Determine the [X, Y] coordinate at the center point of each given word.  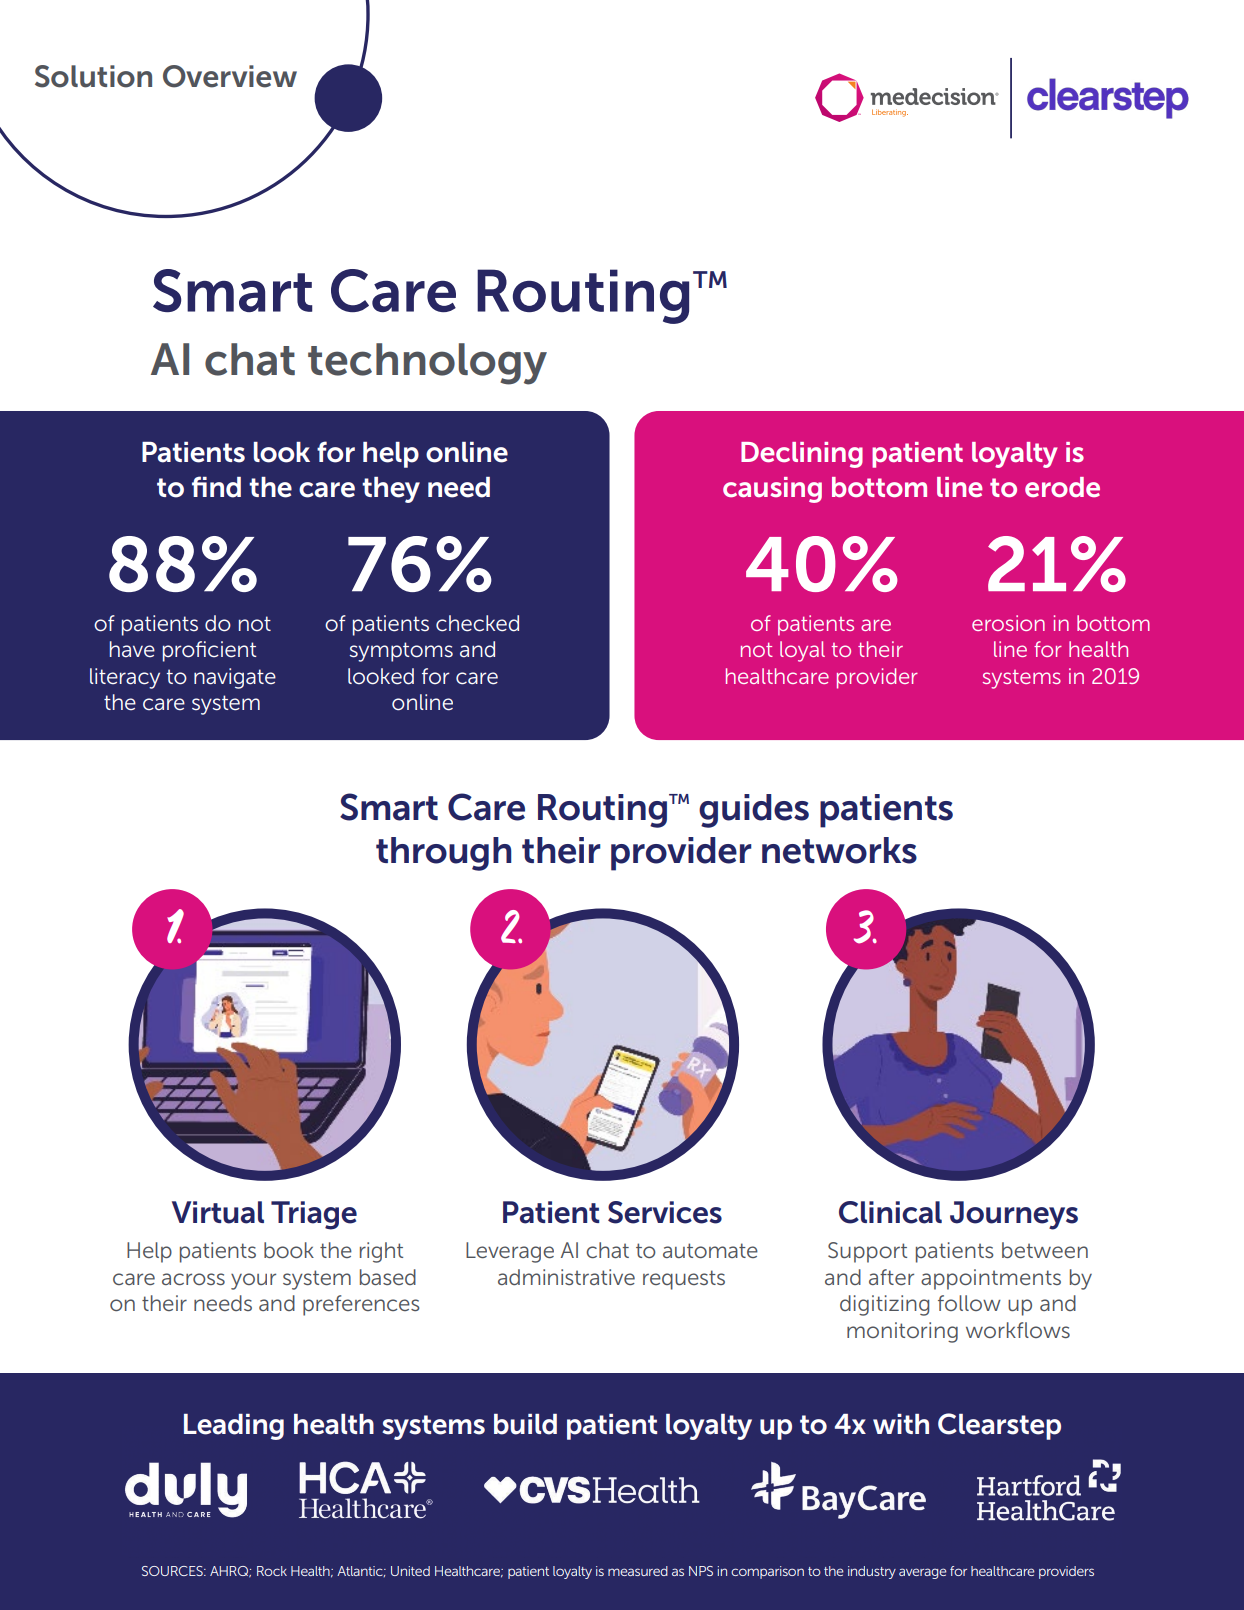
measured [638, 1571]
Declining [802, 455]
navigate [235, 678]
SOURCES [173, 1571]
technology [427, 364]
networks [839, 850]
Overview [230, 76]
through [444, 854]
